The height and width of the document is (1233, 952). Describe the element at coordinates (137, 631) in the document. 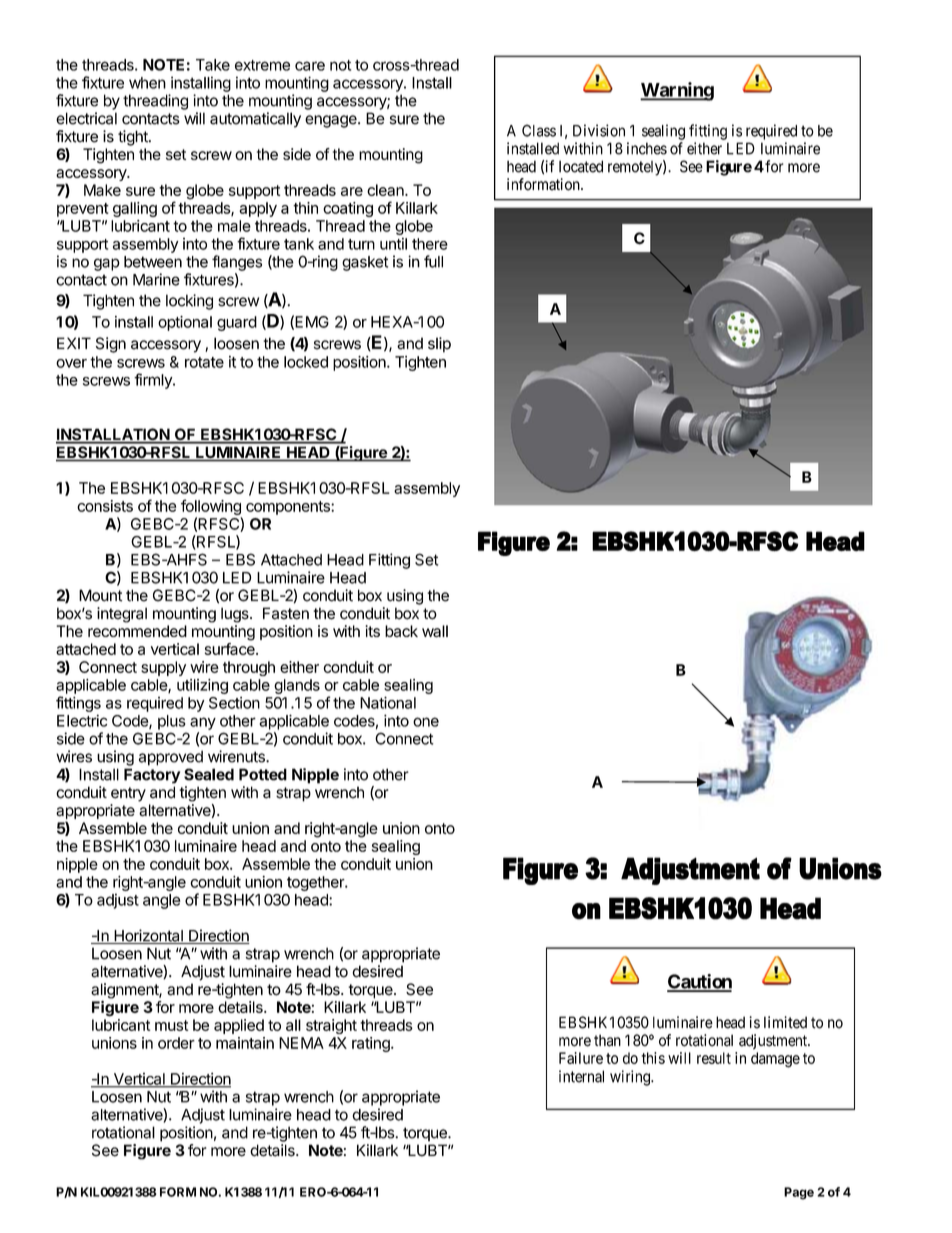

I see `recommended` at that location.
